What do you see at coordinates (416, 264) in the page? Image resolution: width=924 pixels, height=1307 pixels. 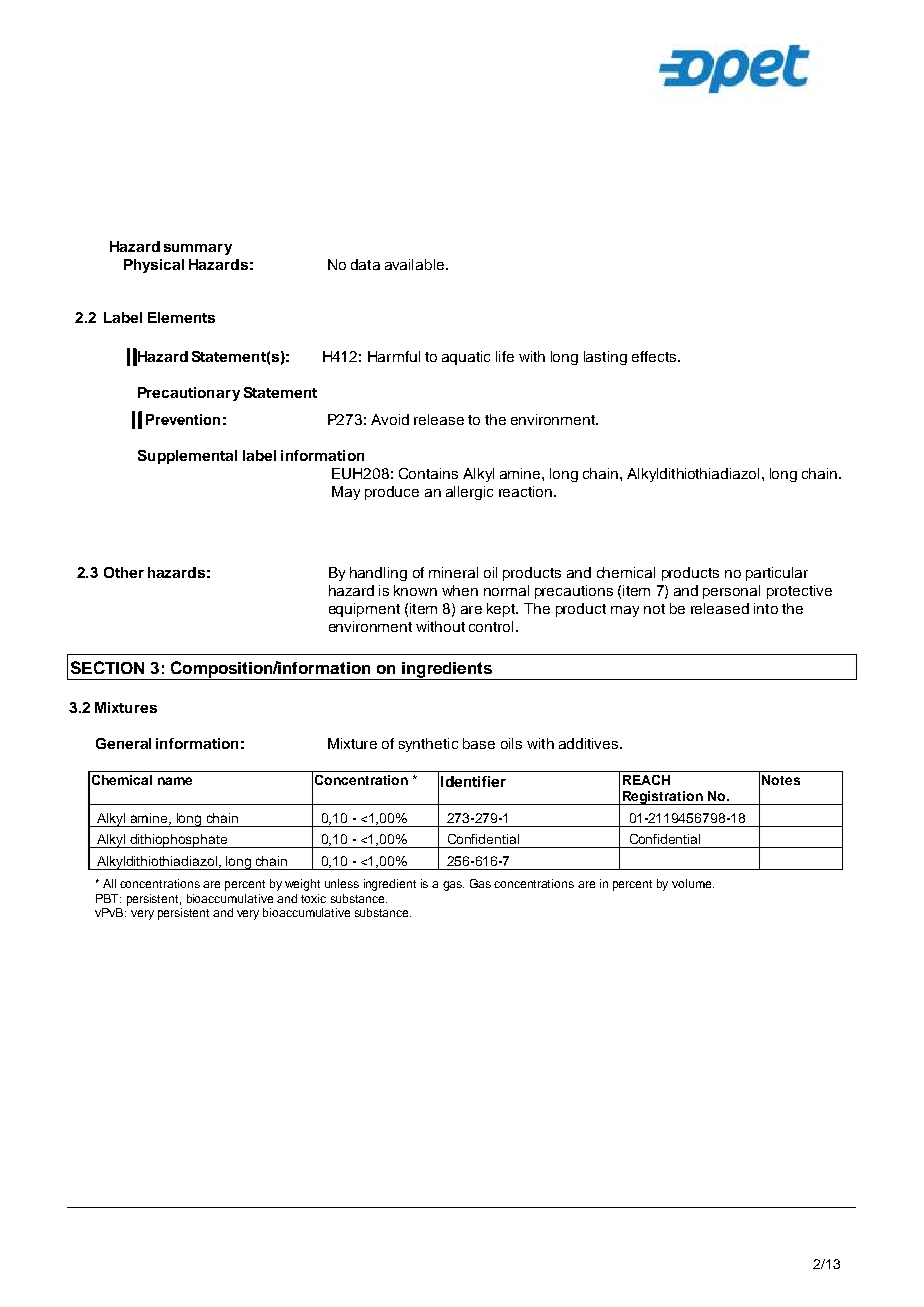 I see `available` at bounding box center [416, 264].
